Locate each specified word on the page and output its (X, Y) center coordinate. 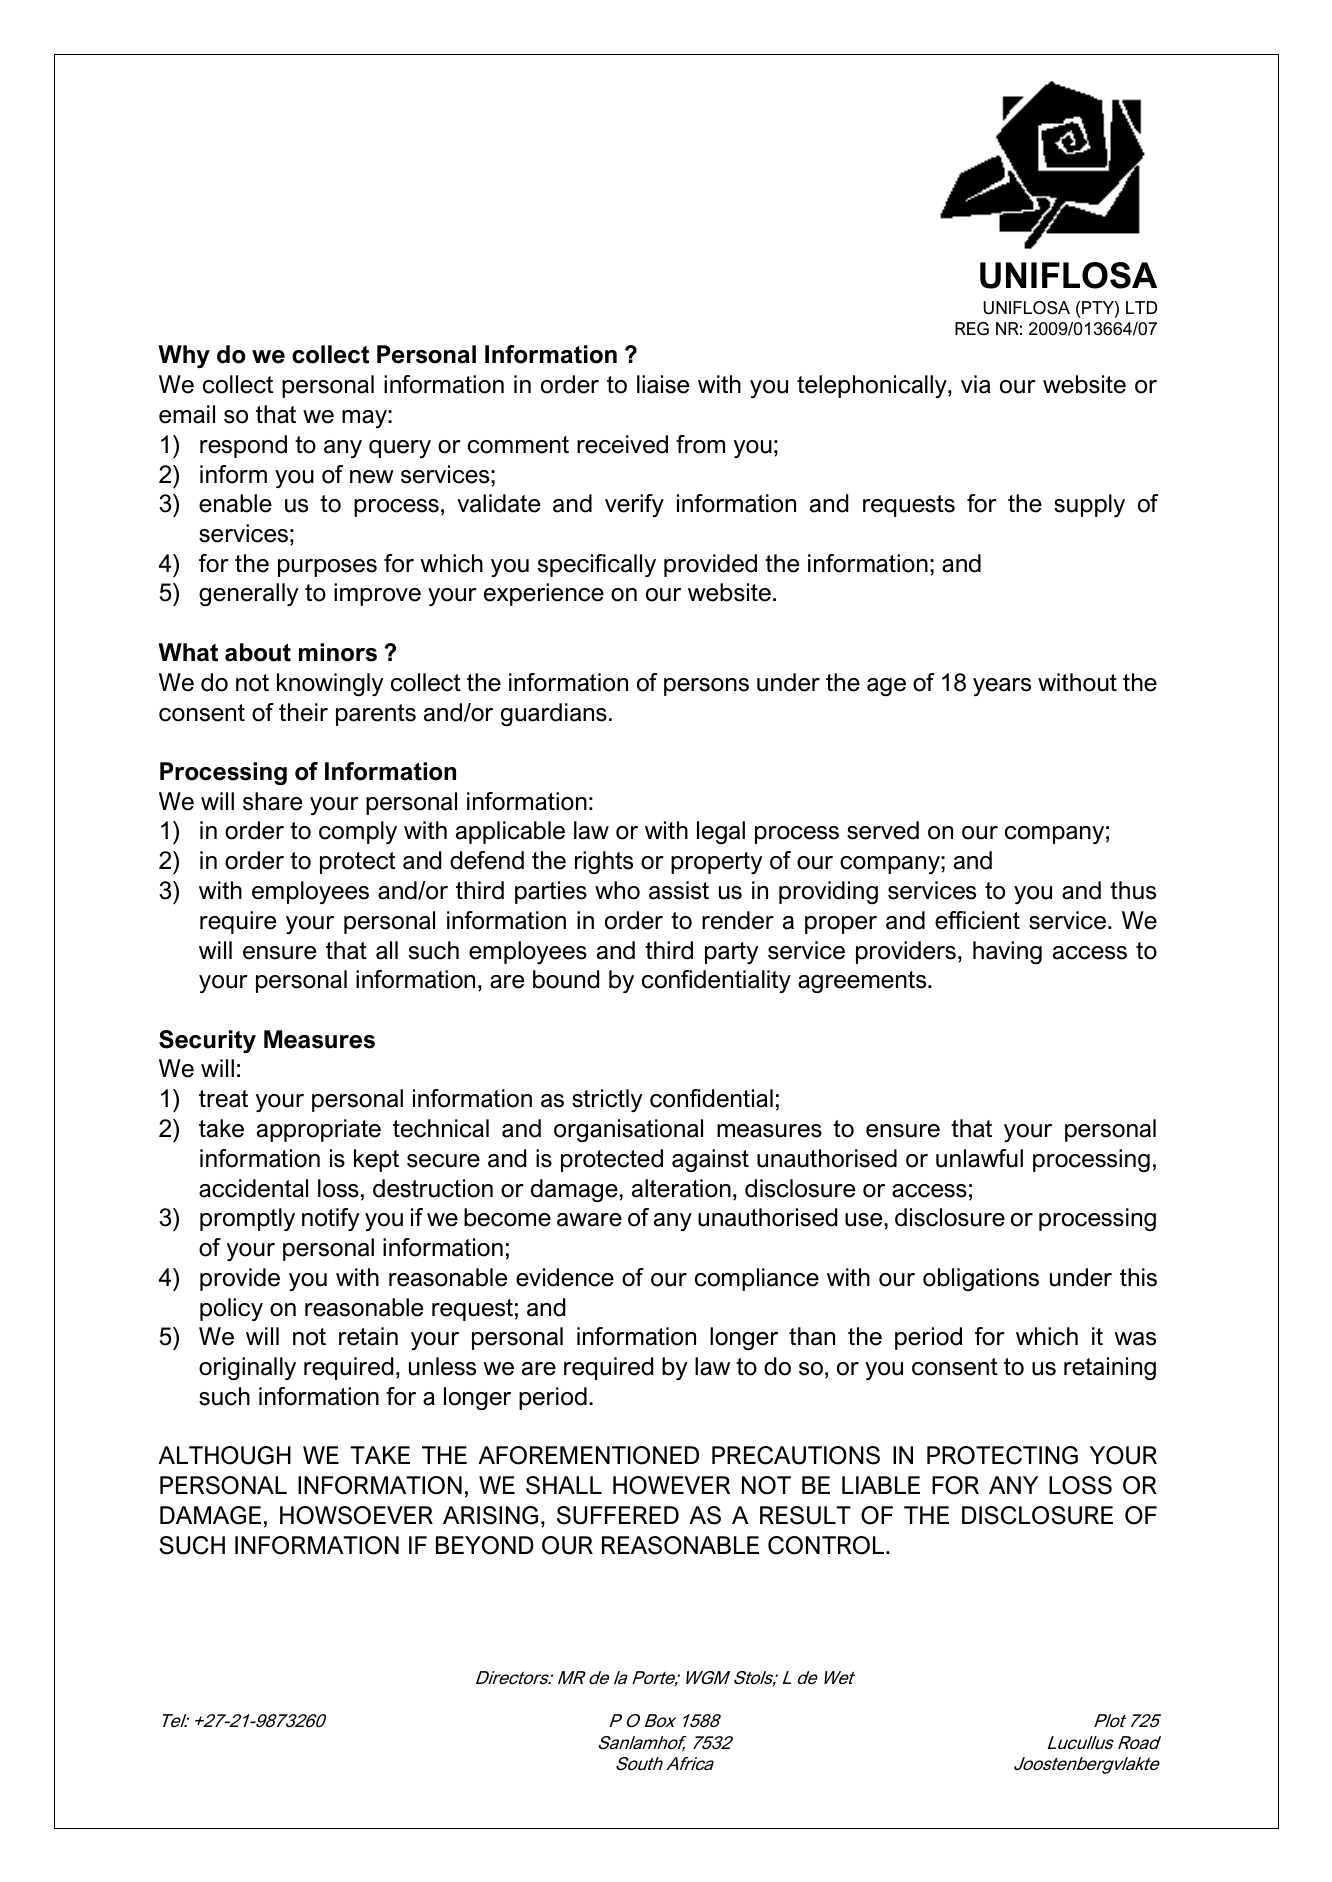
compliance (757, 1279)
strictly (607, 1100)
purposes (327, 568)
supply (1089, 505)
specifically (597, 565)
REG (972, 329)
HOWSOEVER (356, 1515)
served (883, 830)
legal (721, 832)
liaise (663, 384)
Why (184, 356)
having (1007, 952)
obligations (981, 1279)
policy (231, 1309)
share (272, 801)
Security (207, 1041)
